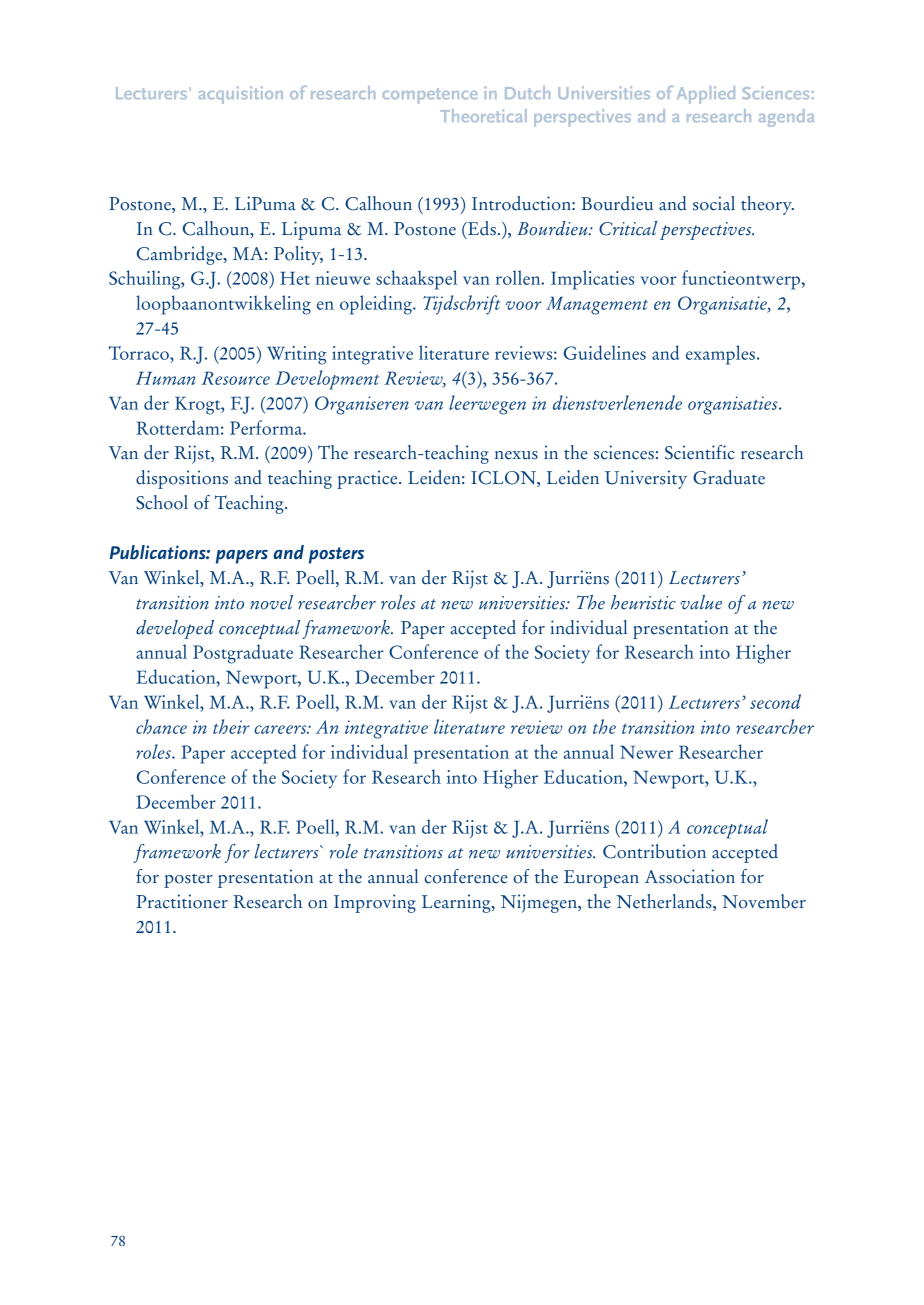 This screenshot has height=1305, width=924. What do you see at coordinates (706, 95) in the screenshot?
I see `Applied` at bounding box center [706, 95].
